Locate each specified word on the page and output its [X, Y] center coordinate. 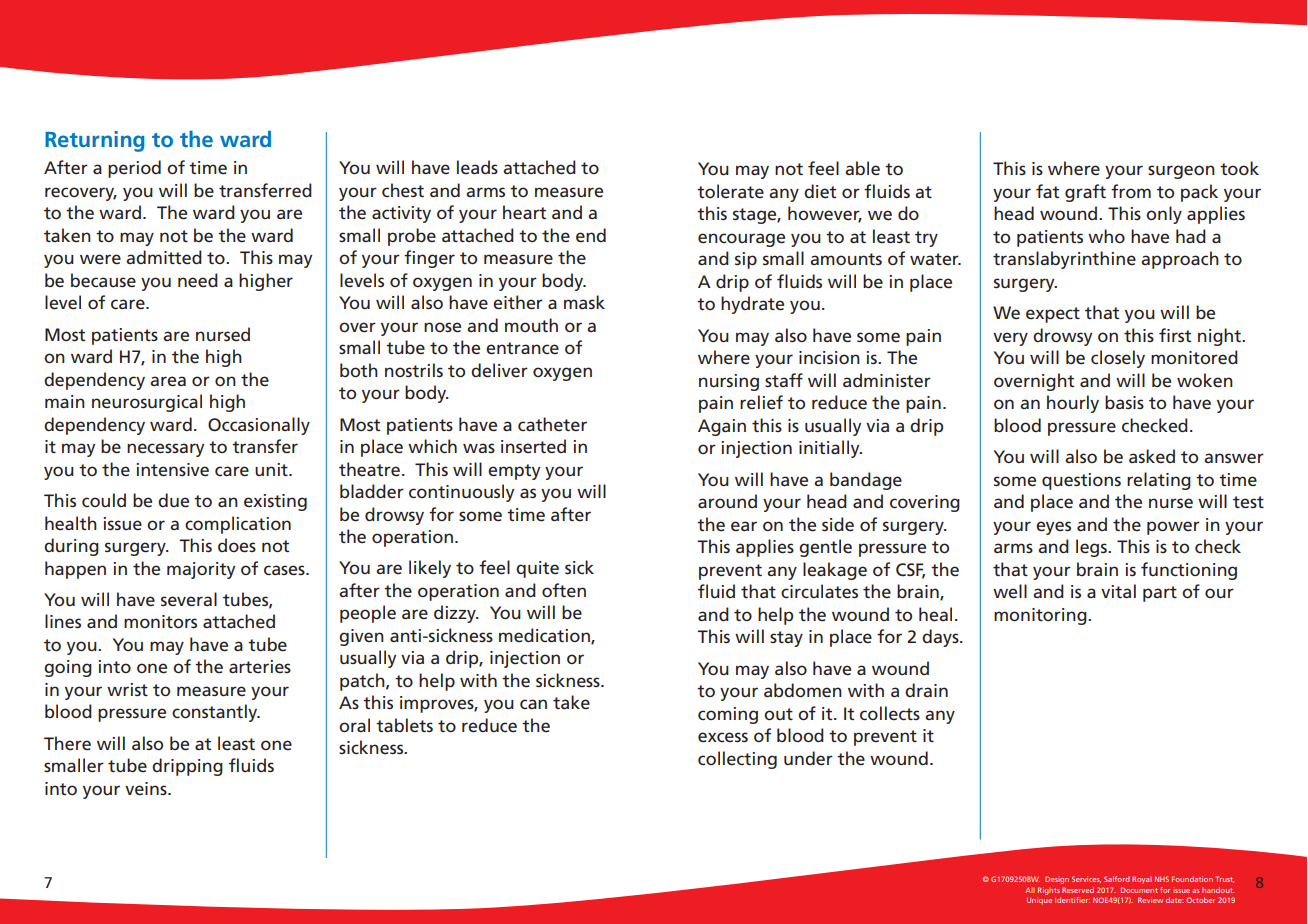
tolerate [730, 191]
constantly [216, 713]
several [189, 599]
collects [890, 713]
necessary [165, 450]
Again [722, 427]
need [198, 280]
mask [584, 302]
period [134, 169]
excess [723, 737]
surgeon [1181, 172]
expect [1053, 315]
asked [1152, 456]
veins [147, 788]
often [564, 590]
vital [1118, 591]
